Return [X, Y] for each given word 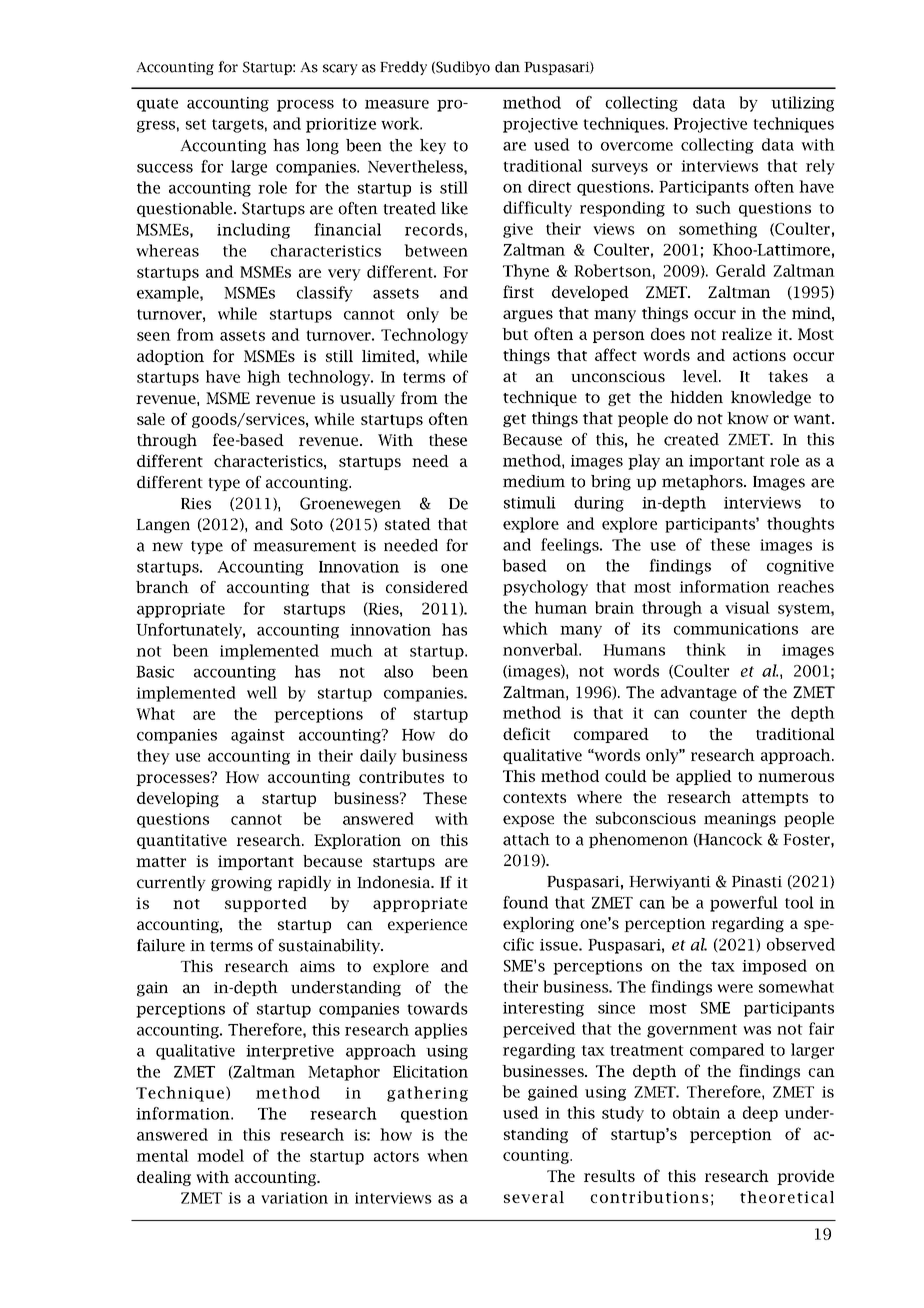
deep [760, 1114]
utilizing [802, 104]
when [447, 1155]
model [220, 1155]
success [165, 168]
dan [507, 67]
